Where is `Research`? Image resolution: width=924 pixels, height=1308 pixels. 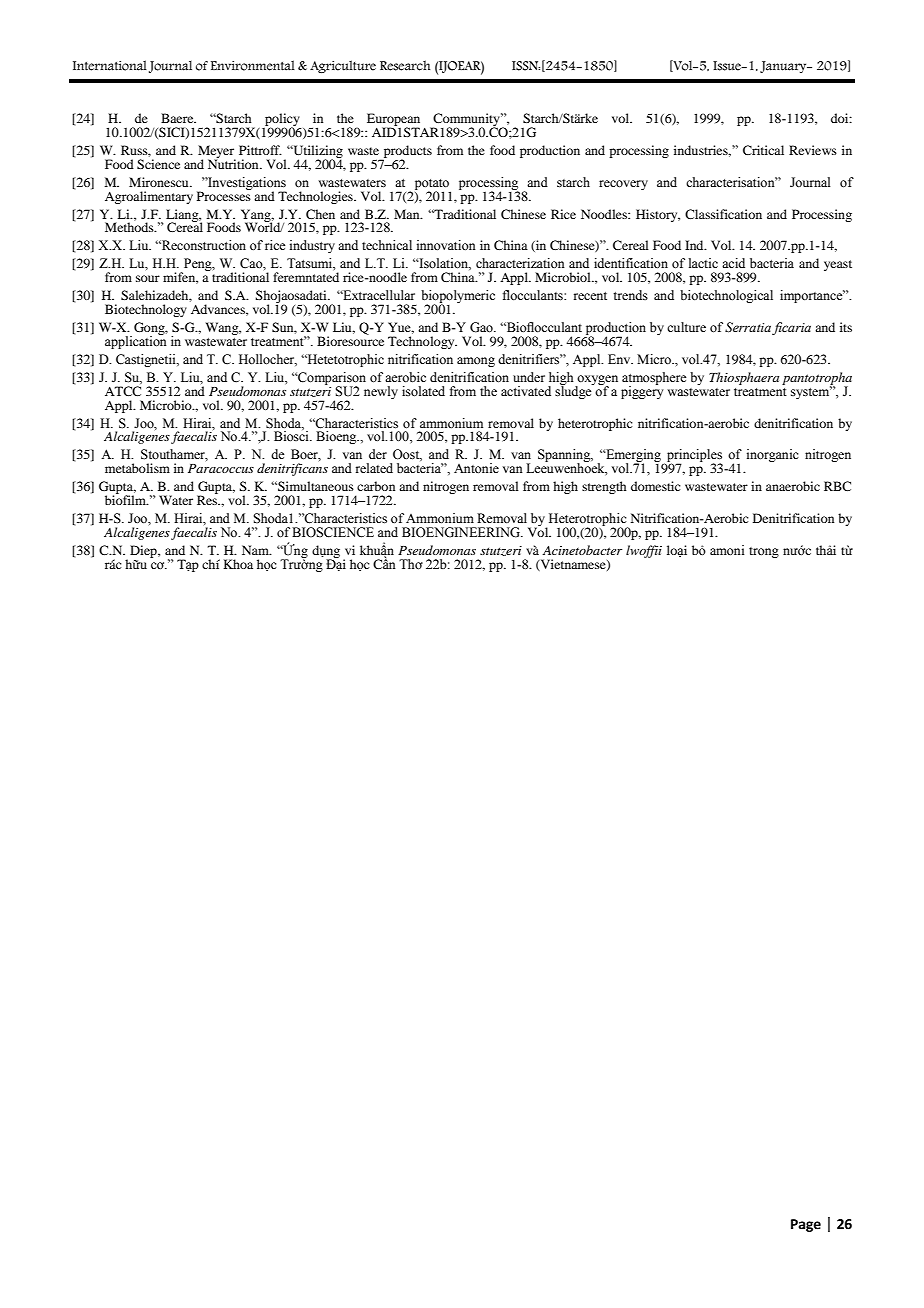 Research is located at coordinates (405, 65).
